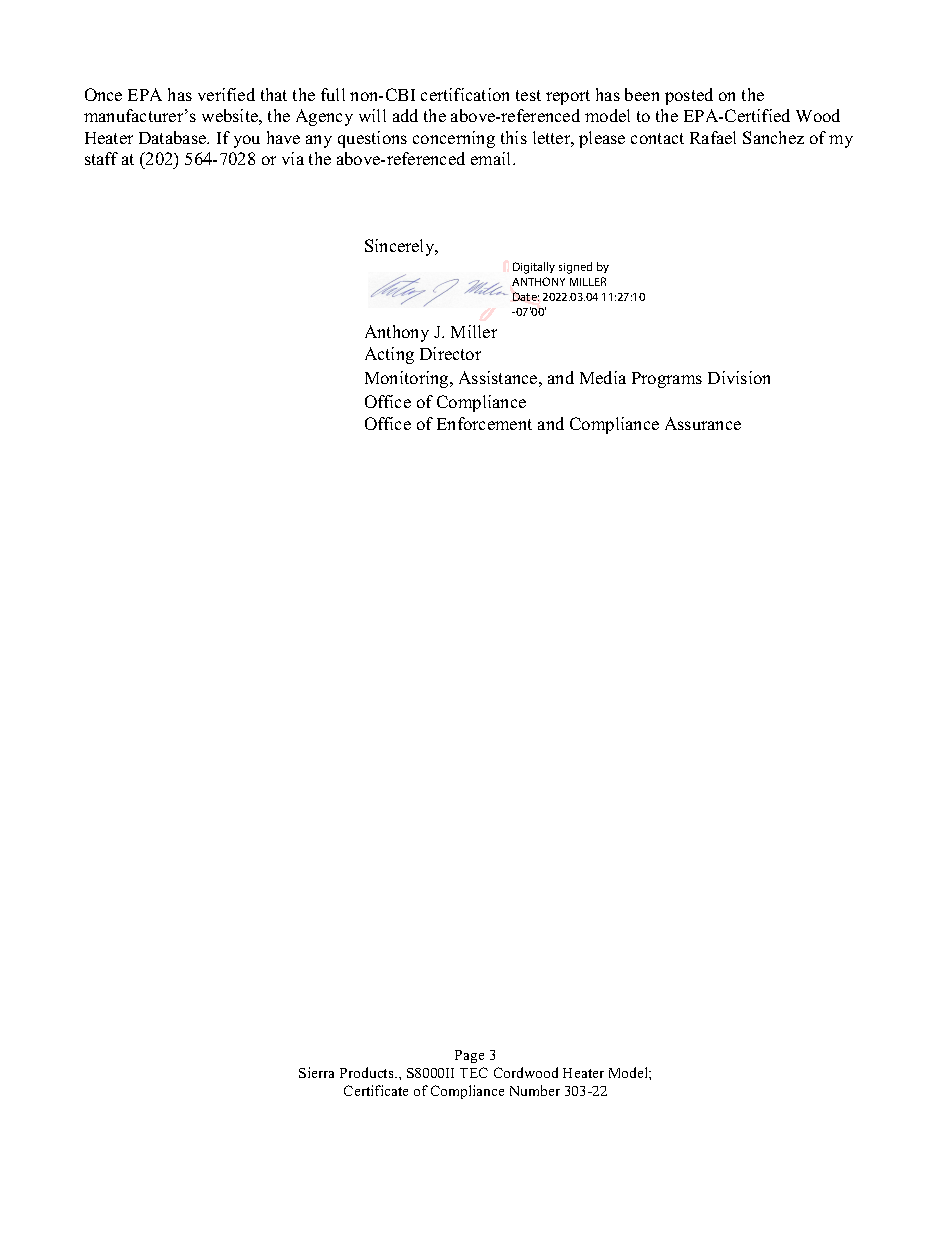  Describe the element at coordinates (667, 380) in the screenshot. I see `Programs` at that location.
